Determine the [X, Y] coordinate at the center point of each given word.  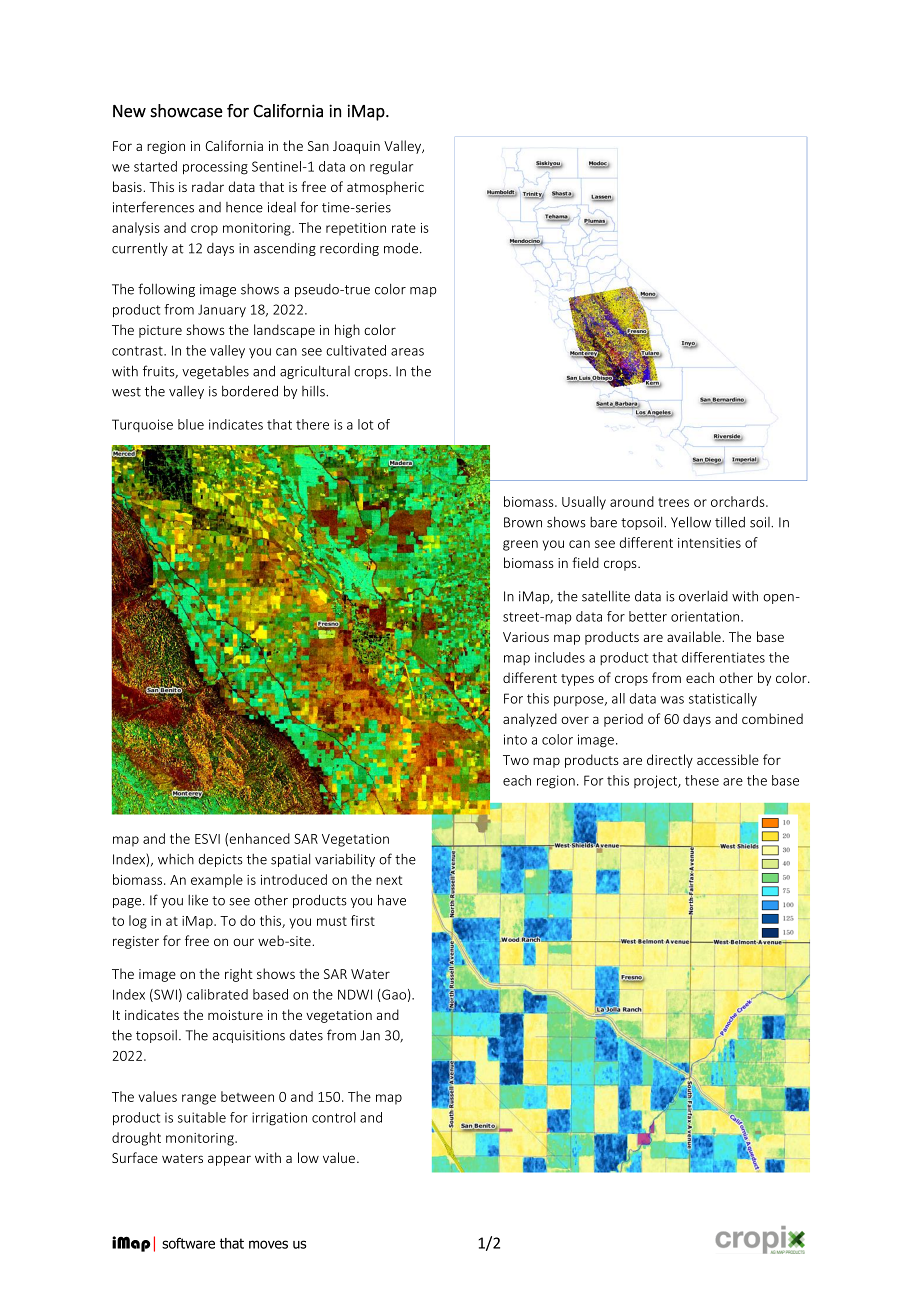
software [188, 1243]
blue [191, 424]
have [392, 900]
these [702, 780]
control [333, 1117]
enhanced [259, 838]
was [672, 700]
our [243, 942]
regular [391, 168]
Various [526, 637]
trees [673, 502]
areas [407, 352]
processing [215, 168]
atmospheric [385, 188]
